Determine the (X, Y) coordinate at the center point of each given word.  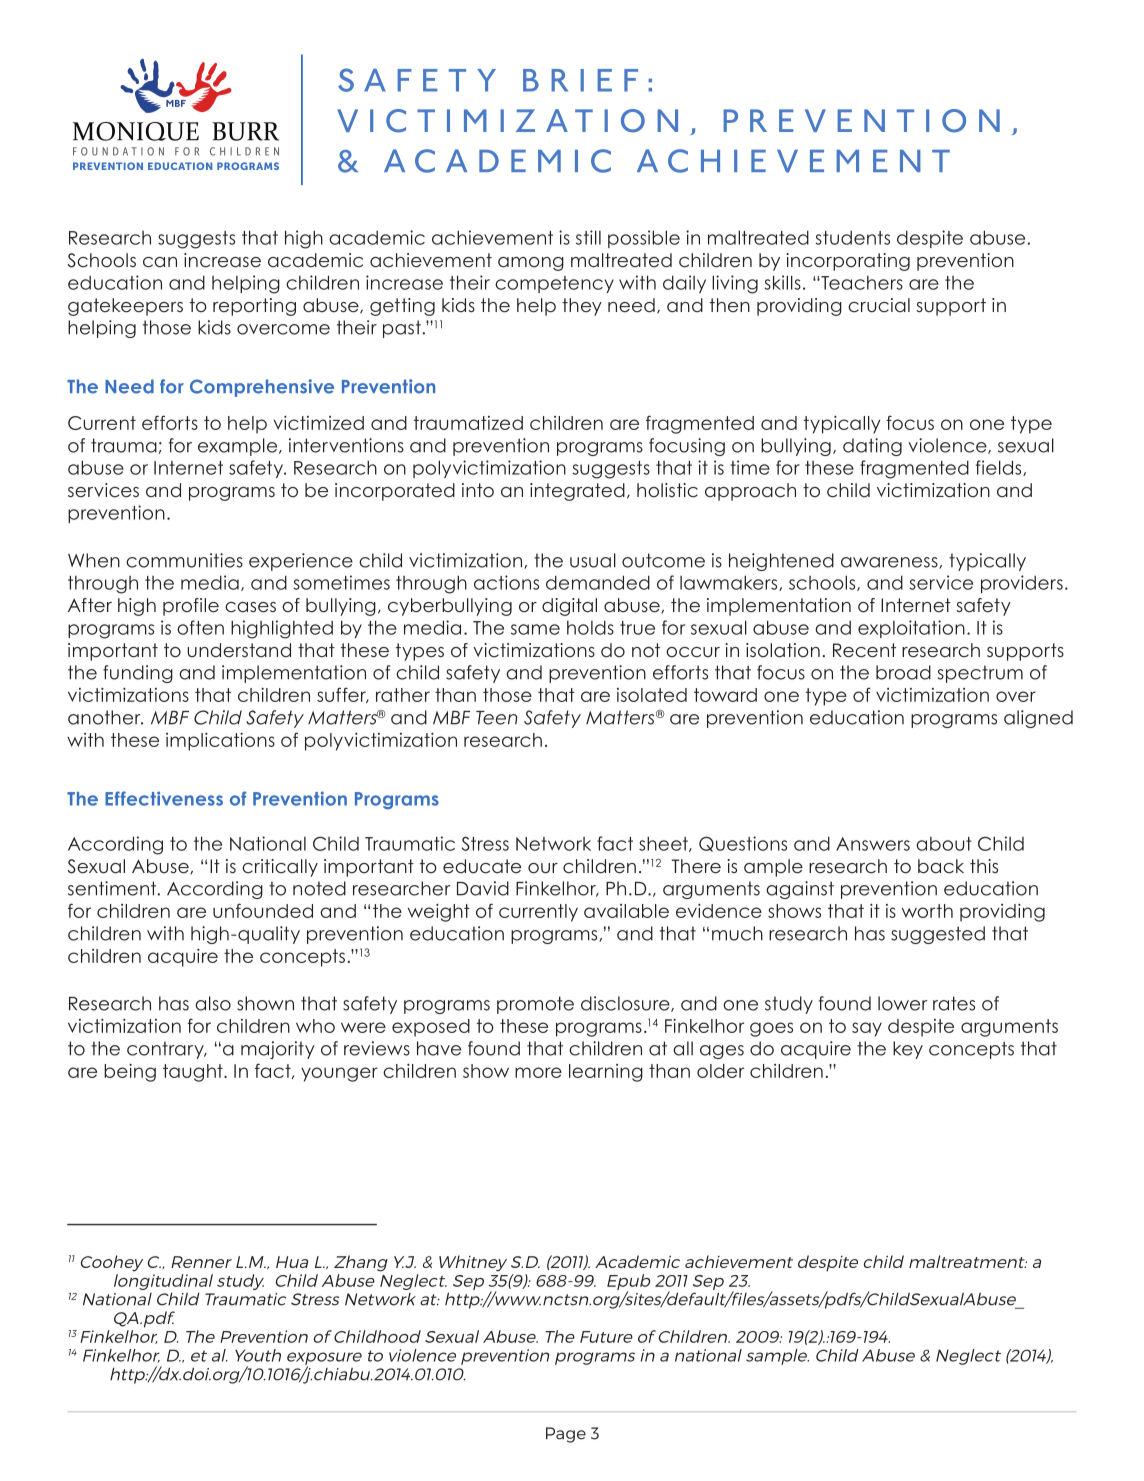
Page (566, 1435)
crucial (879, 305)
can (160, 262)
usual (593, 560)
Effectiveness (164, 798)
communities (184, 560)
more (538, 1072)
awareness (890, 563)
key (908, 1050)
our (543, 868)
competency (554, 284)
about (944, 844)
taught (194, 1073)
